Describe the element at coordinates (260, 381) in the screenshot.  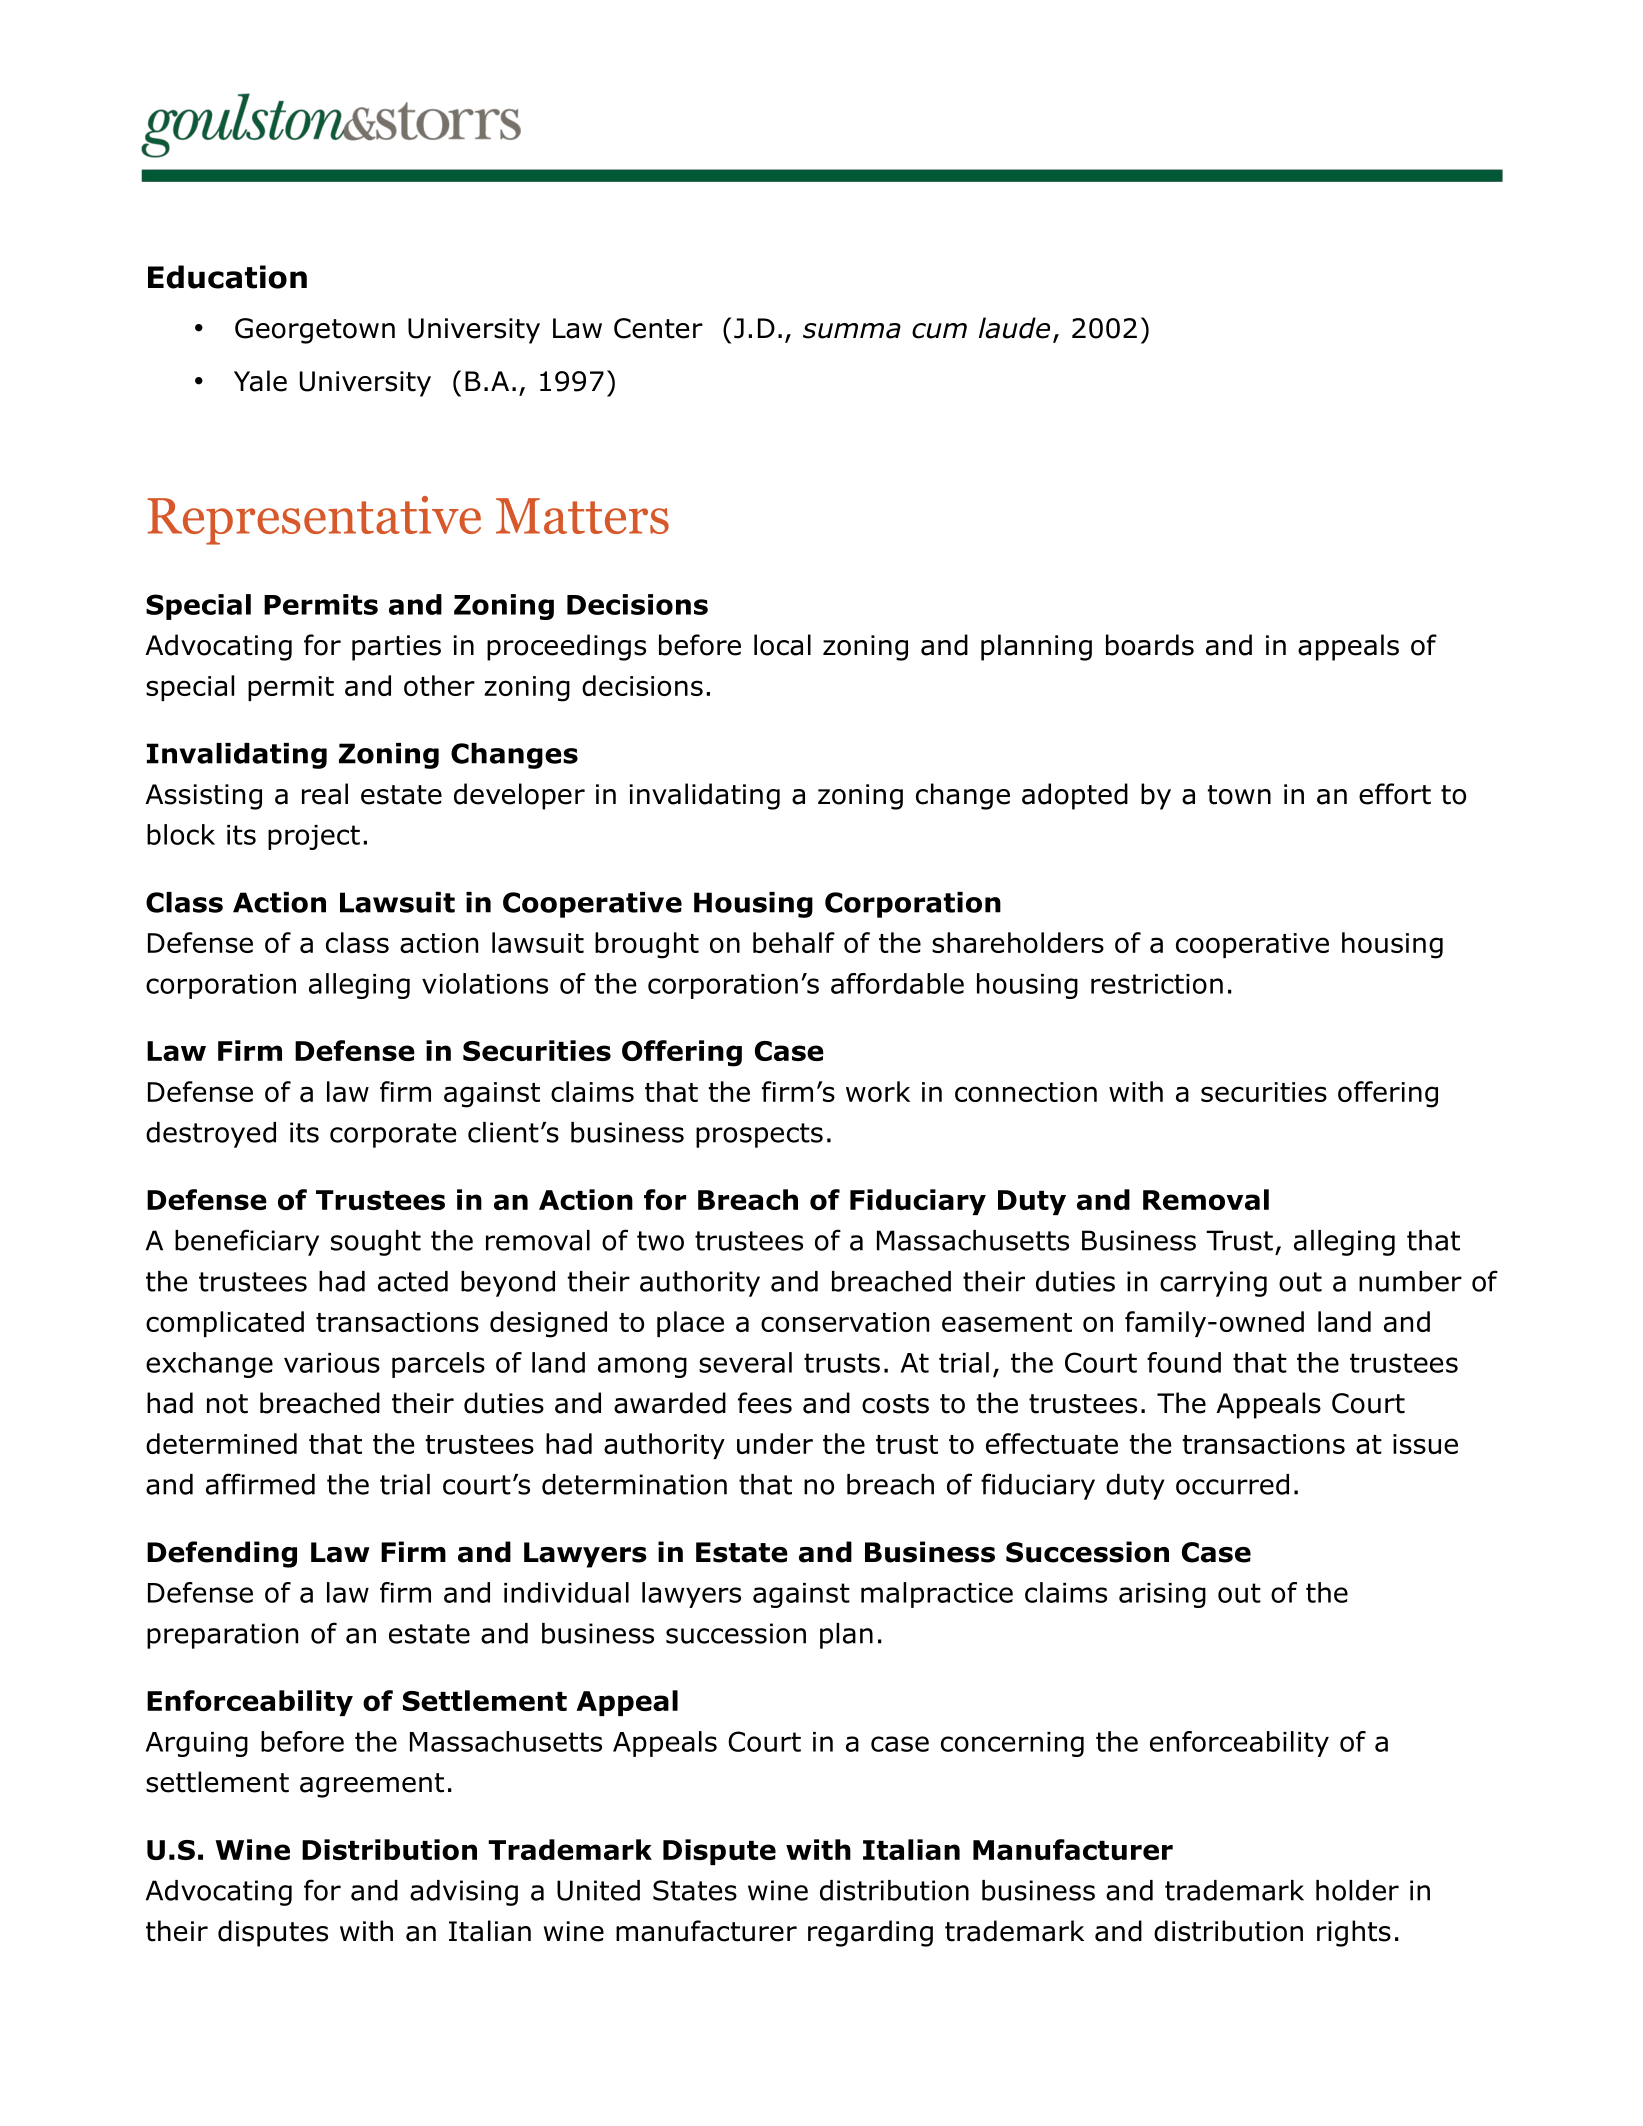
I see `Yale` at that location.
